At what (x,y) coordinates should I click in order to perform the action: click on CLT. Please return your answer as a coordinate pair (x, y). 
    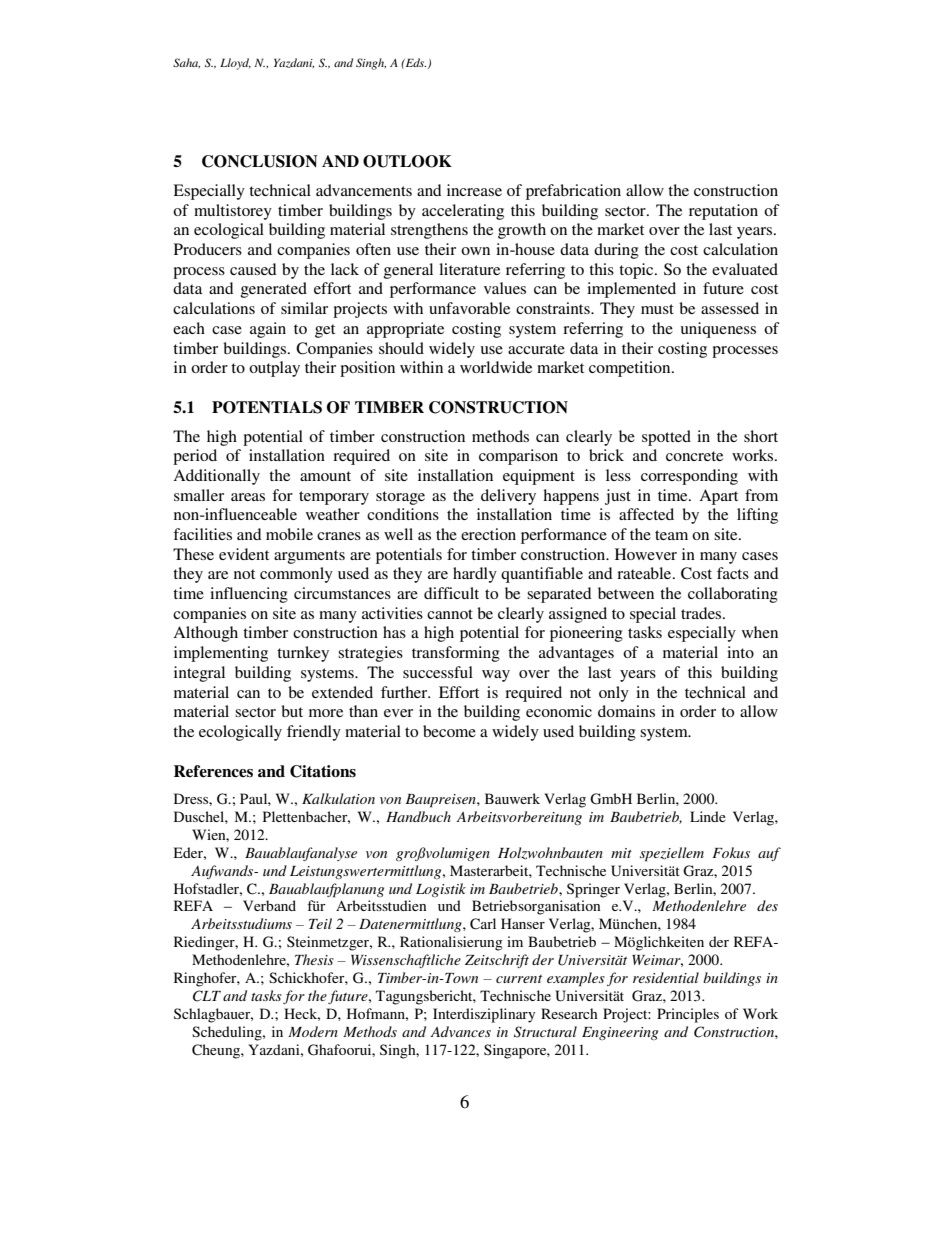
    Looking at the image, I should click on (207, 996).
